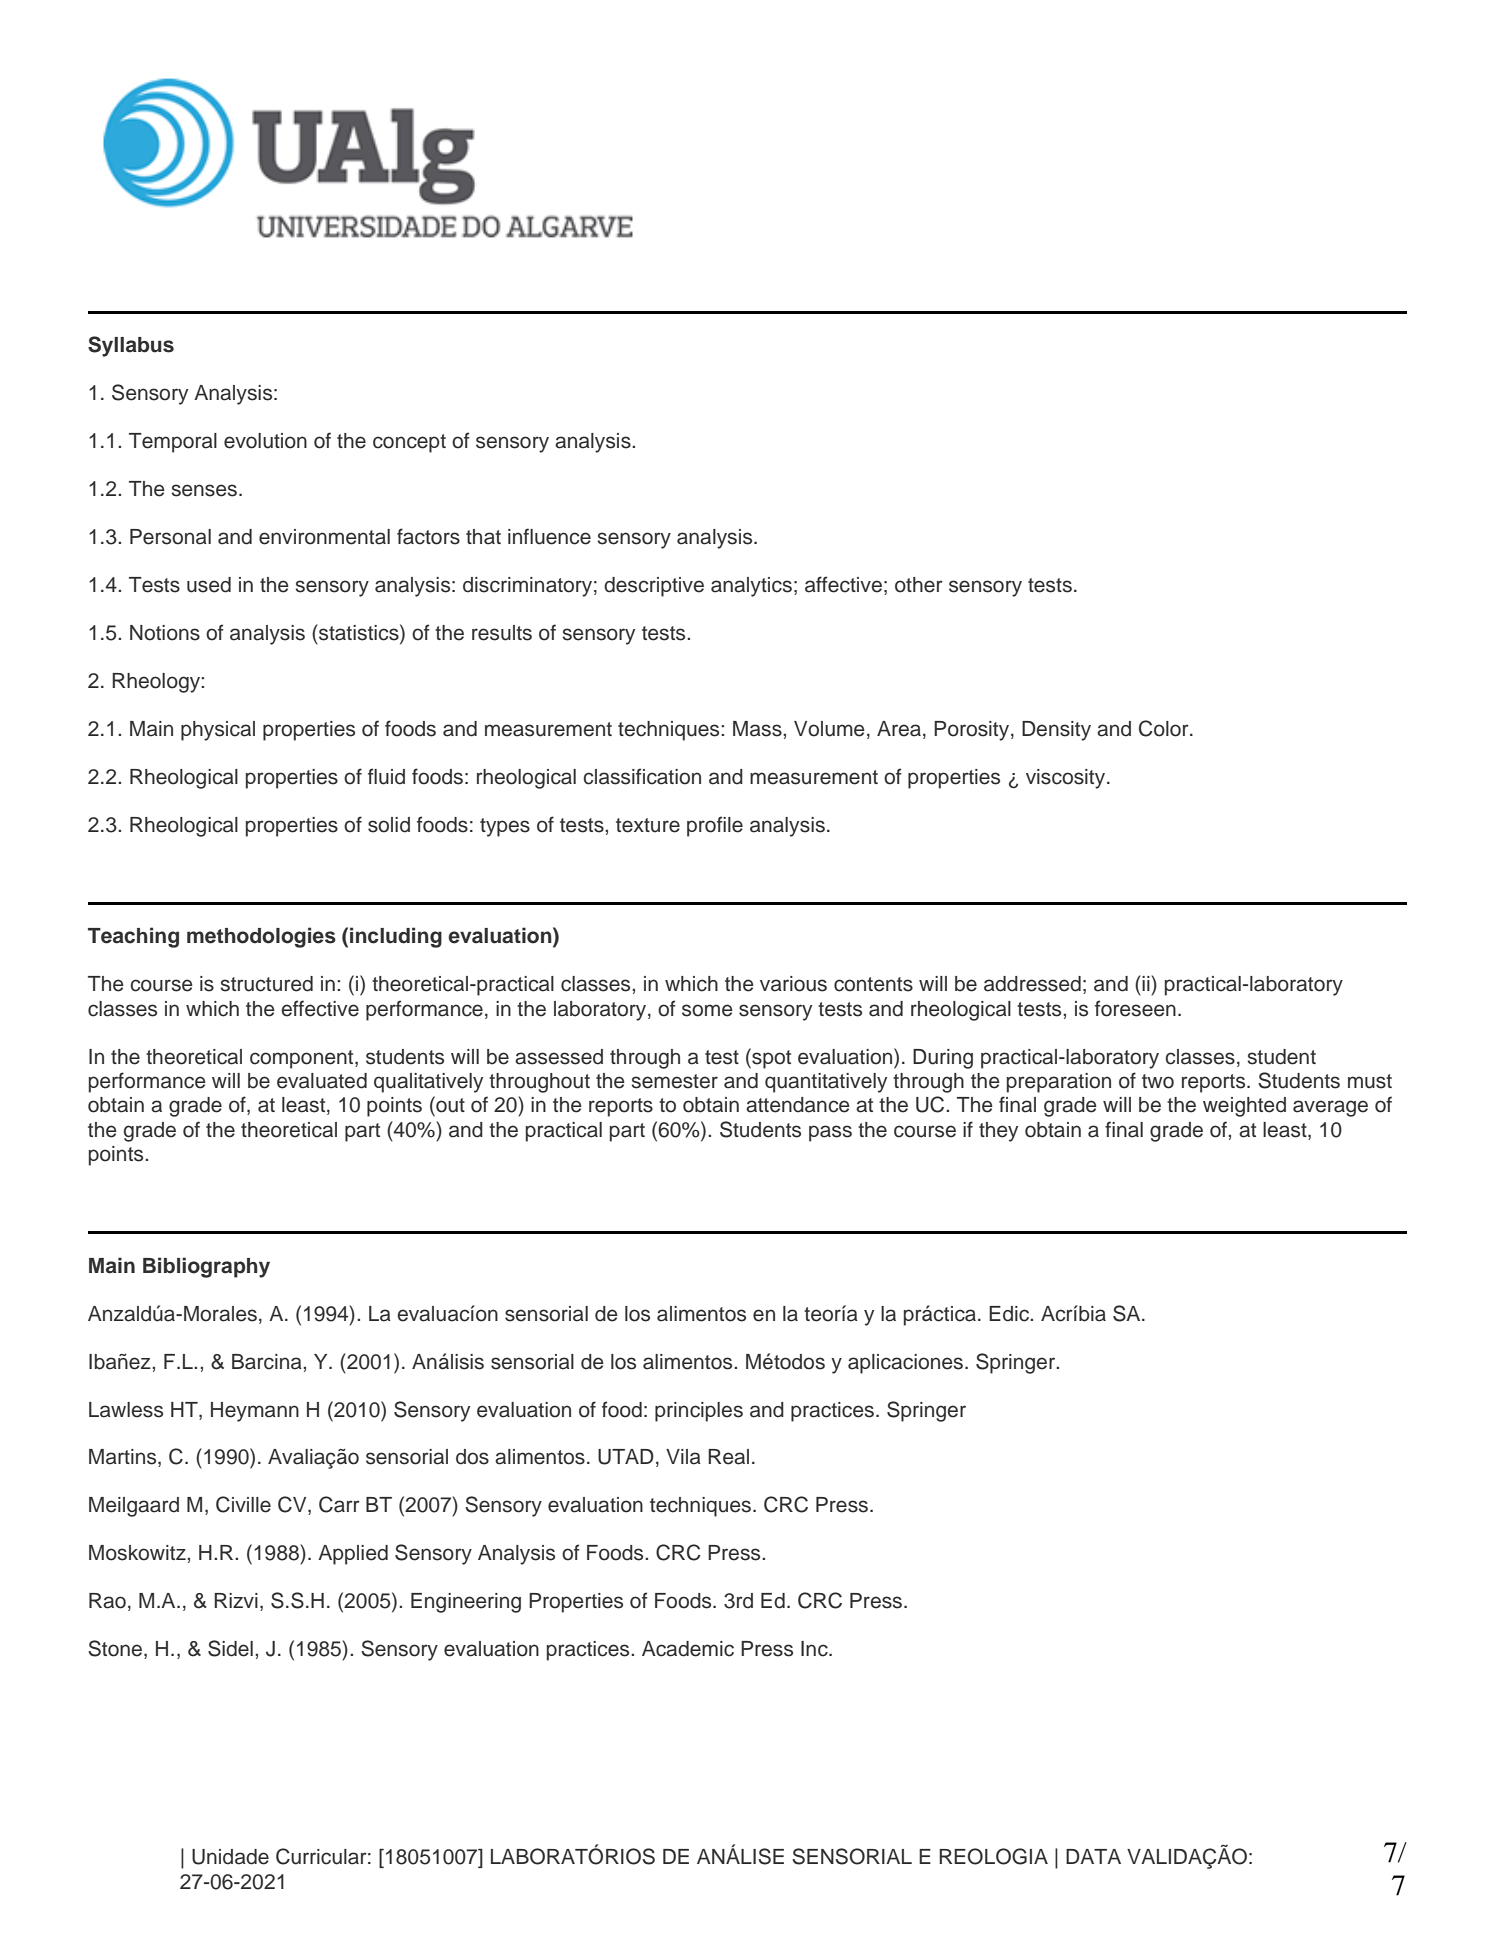 The height and width of the image is (1933, 1494). I want to click on evolution, so click(265, 441).
